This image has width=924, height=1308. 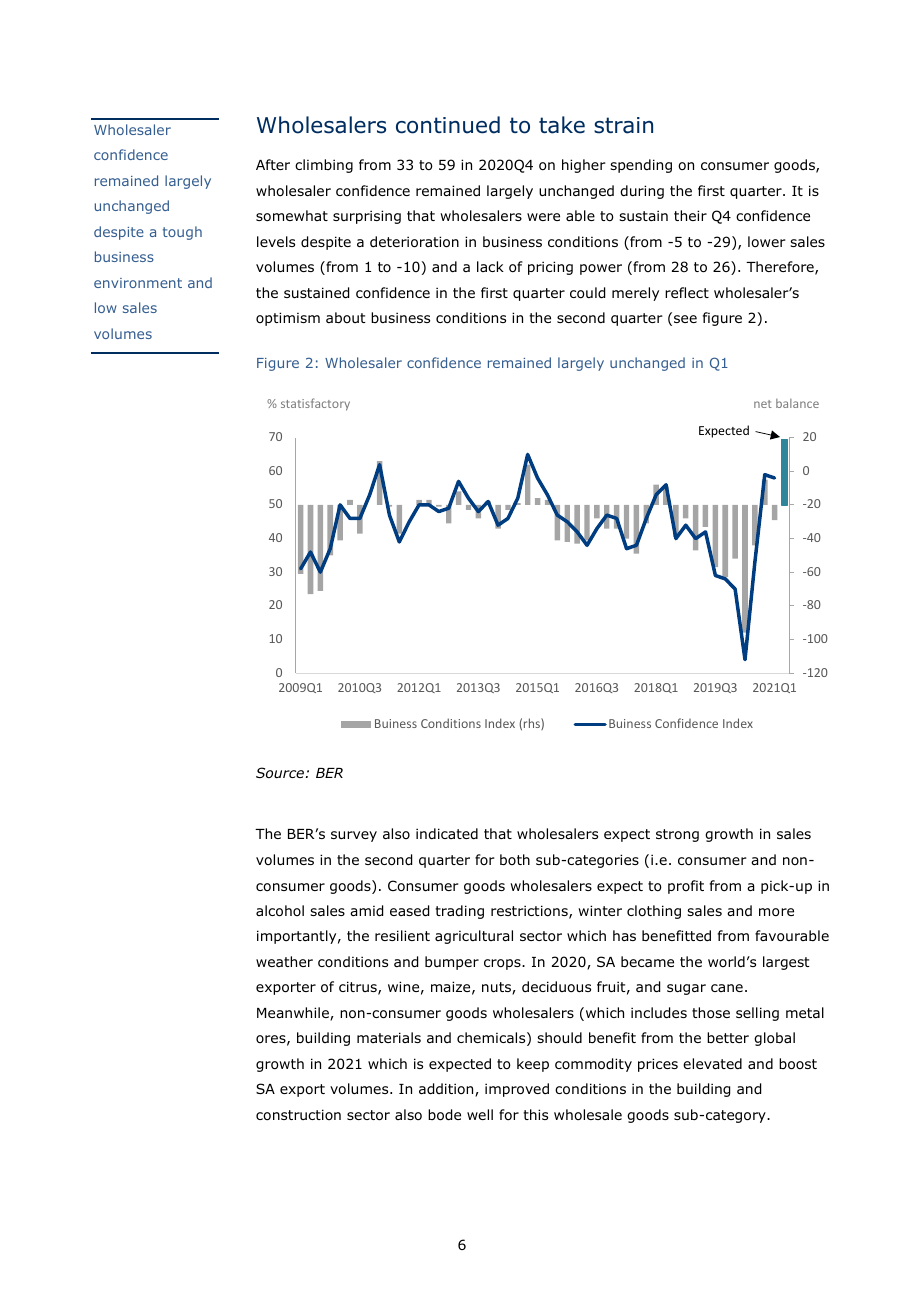 What do you see at coordinates (763, 404) in the image?
I see `net` at bounding box center [763, 404].
